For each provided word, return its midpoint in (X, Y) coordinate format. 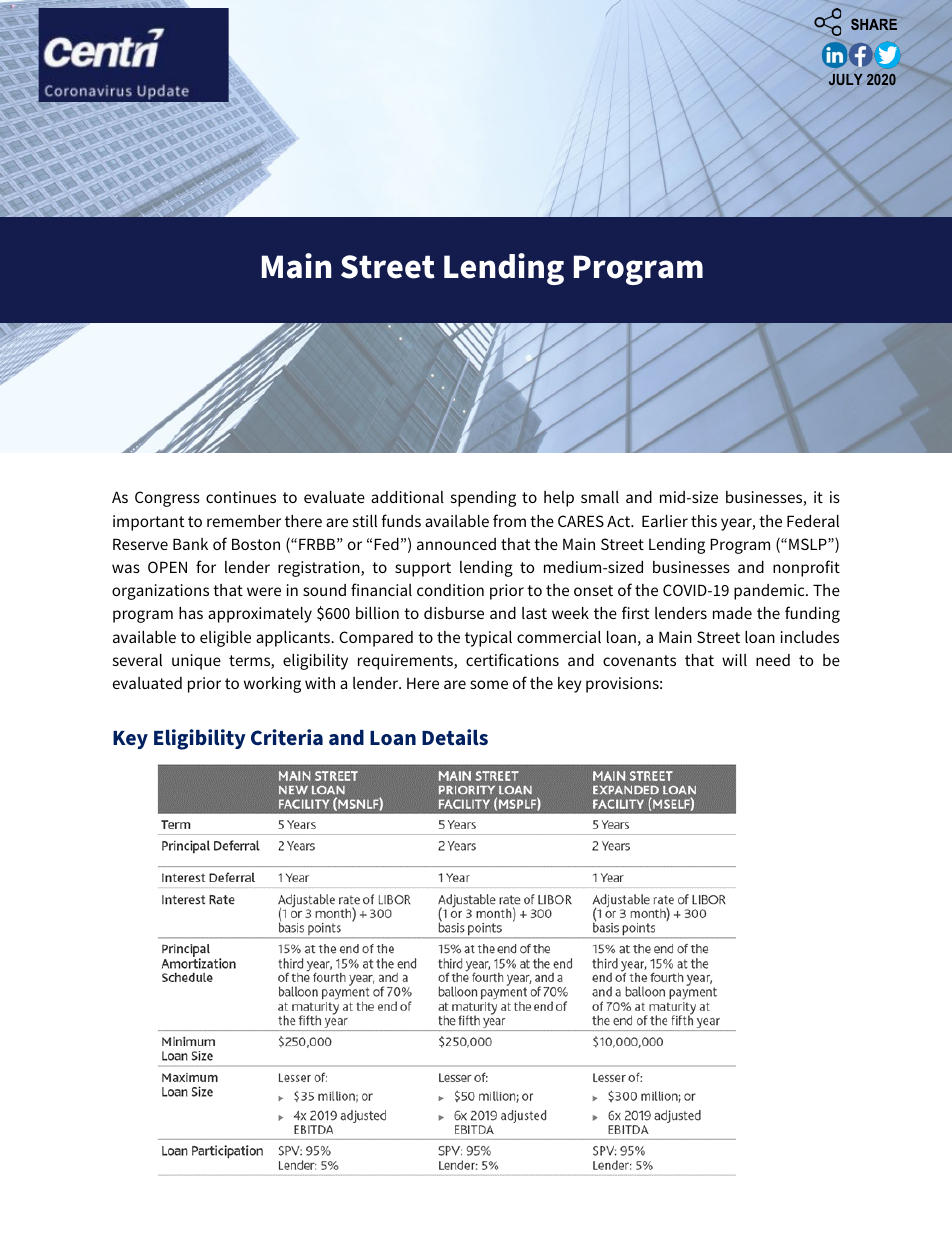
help (559, 499)
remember (244, 521)
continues (241, 497)
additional (407, 497)
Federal (813, 521)
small (600, 497)
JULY (846, 79)
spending (483, 499)
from (509, 520)
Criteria (287, 737)
